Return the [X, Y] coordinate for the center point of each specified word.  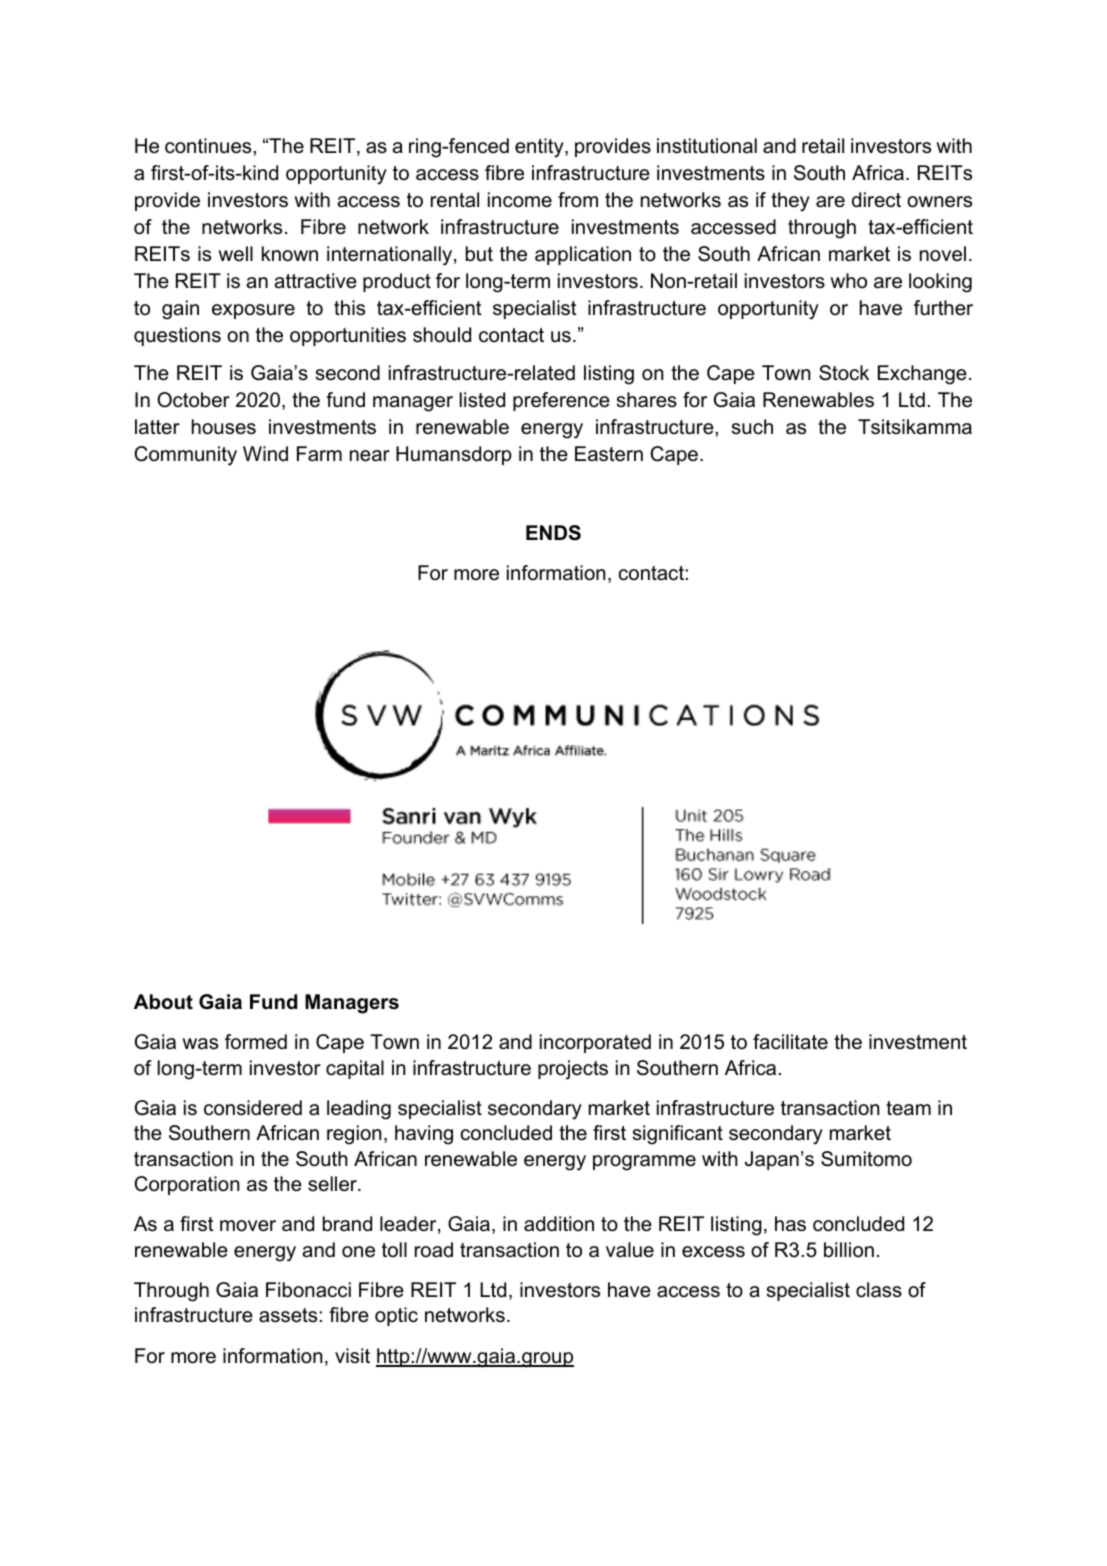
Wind [265, 454]
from [578, 200]
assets [288, 1315]
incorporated [595, 1043]
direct [876, 200]
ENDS [553, 533]
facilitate [790, 1042]
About [163, 1002]
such [752, 427]
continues [208, 146]
